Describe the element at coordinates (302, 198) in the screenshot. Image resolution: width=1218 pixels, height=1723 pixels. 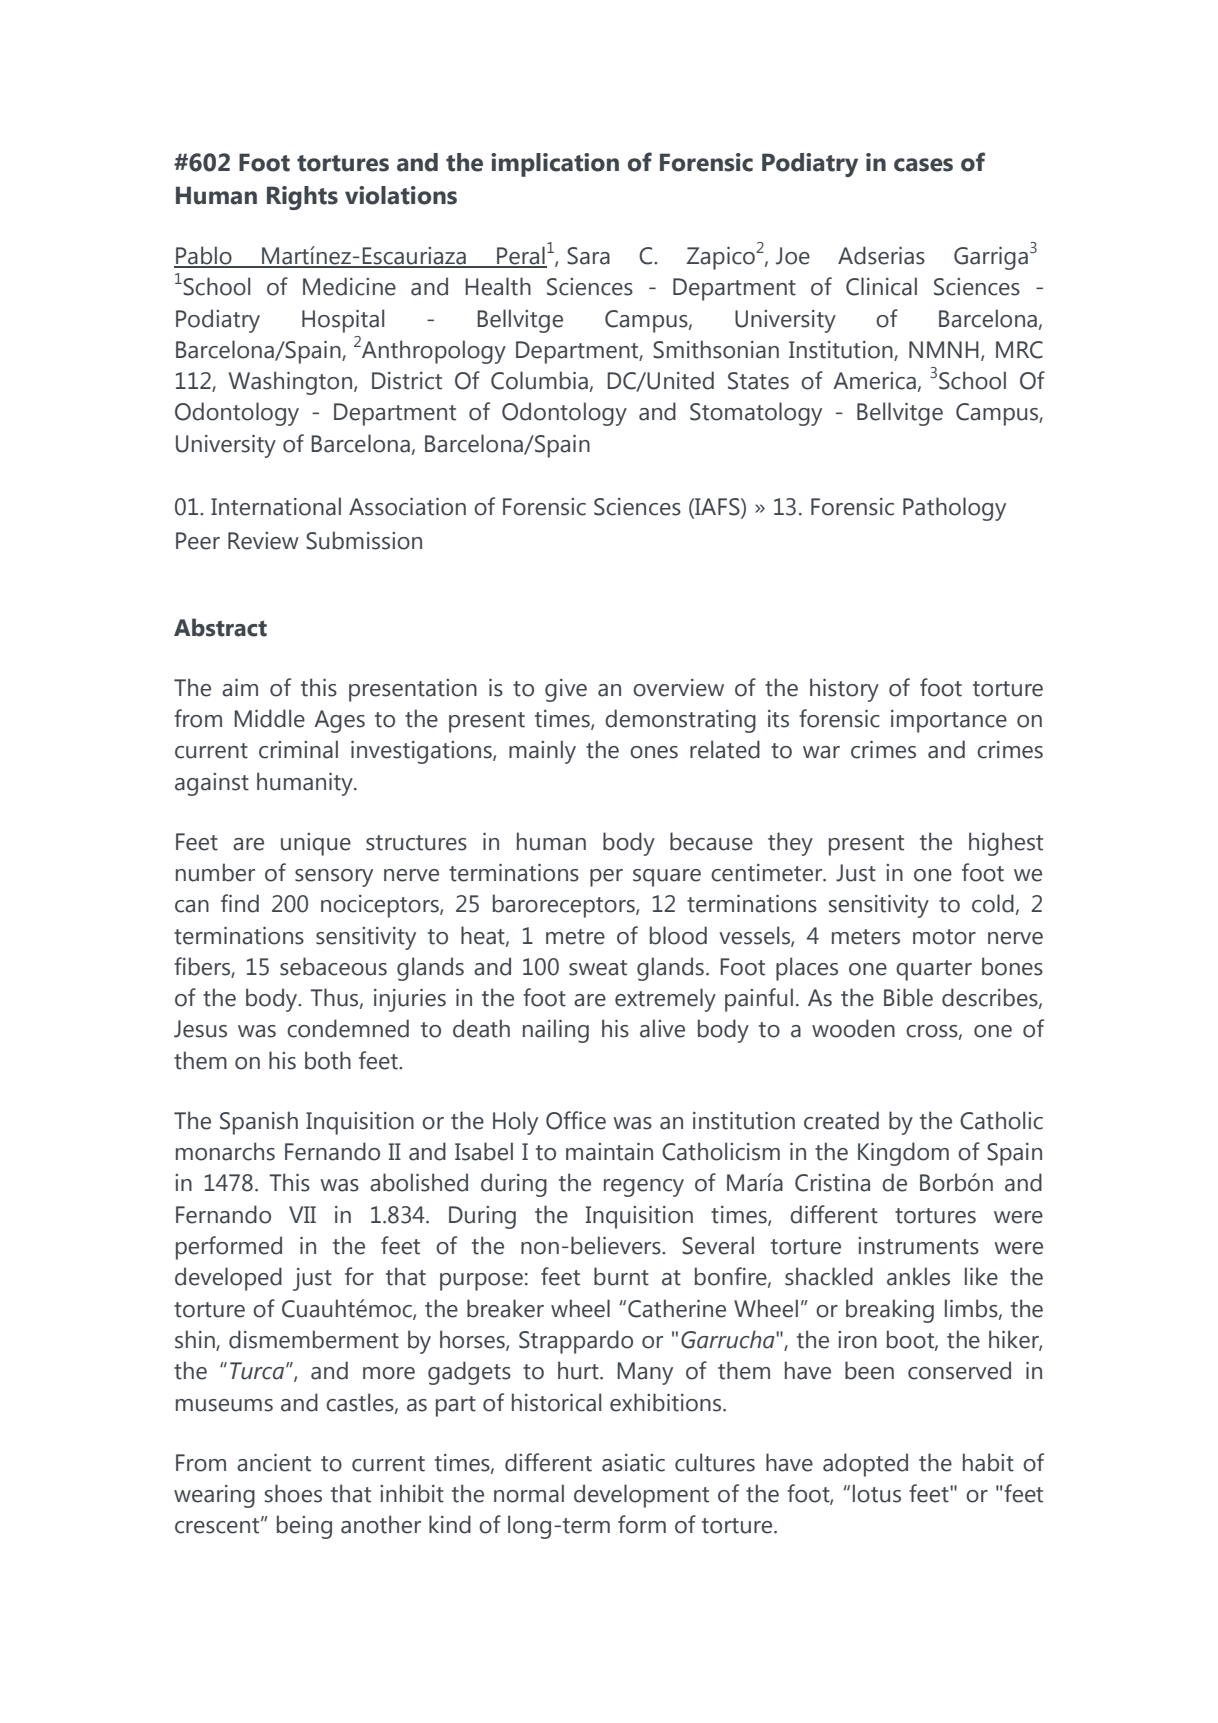
I see `Rights` at that location.
